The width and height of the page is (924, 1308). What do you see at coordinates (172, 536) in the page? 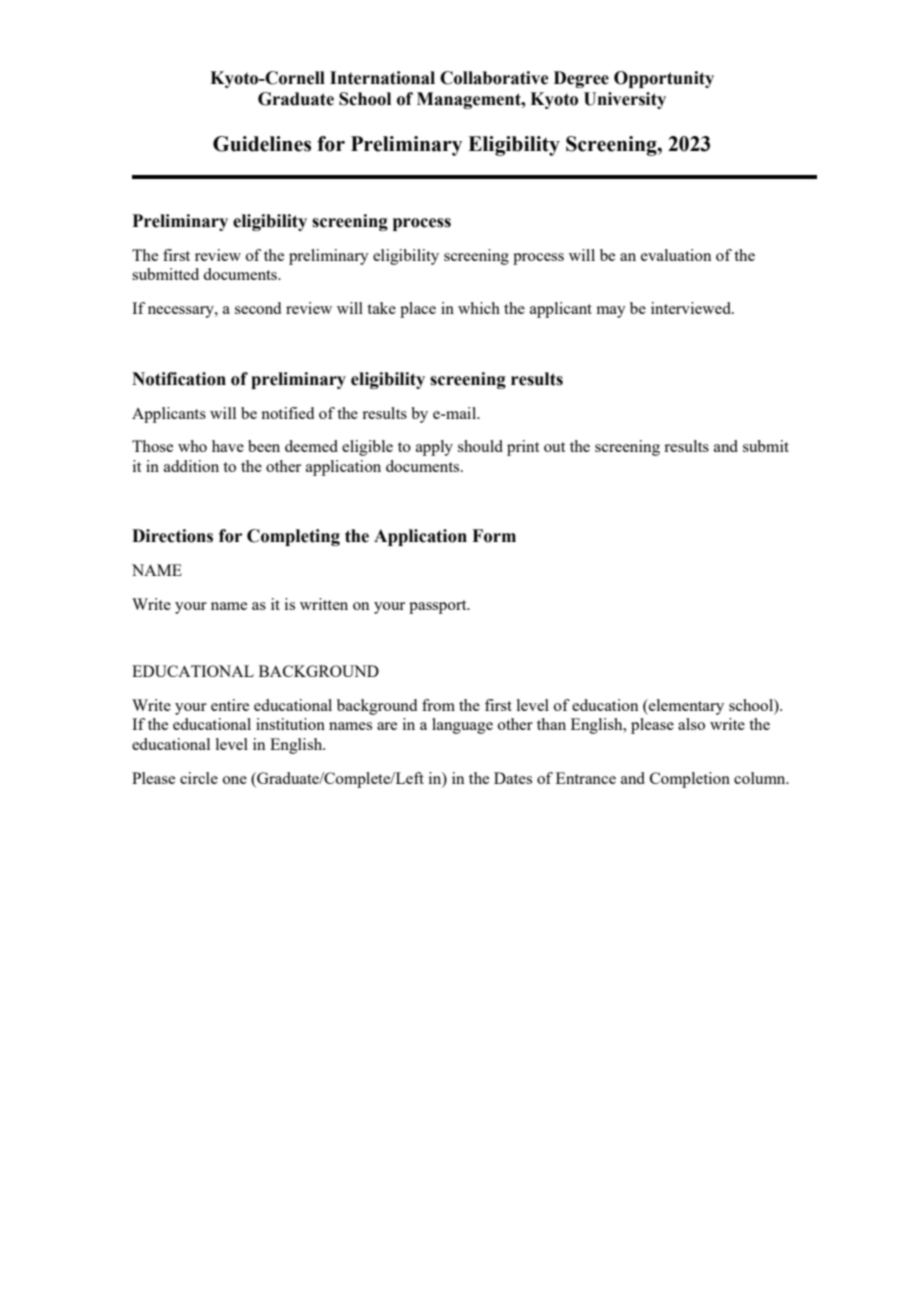
I see `Directions` at bounding box center [172, 536].
